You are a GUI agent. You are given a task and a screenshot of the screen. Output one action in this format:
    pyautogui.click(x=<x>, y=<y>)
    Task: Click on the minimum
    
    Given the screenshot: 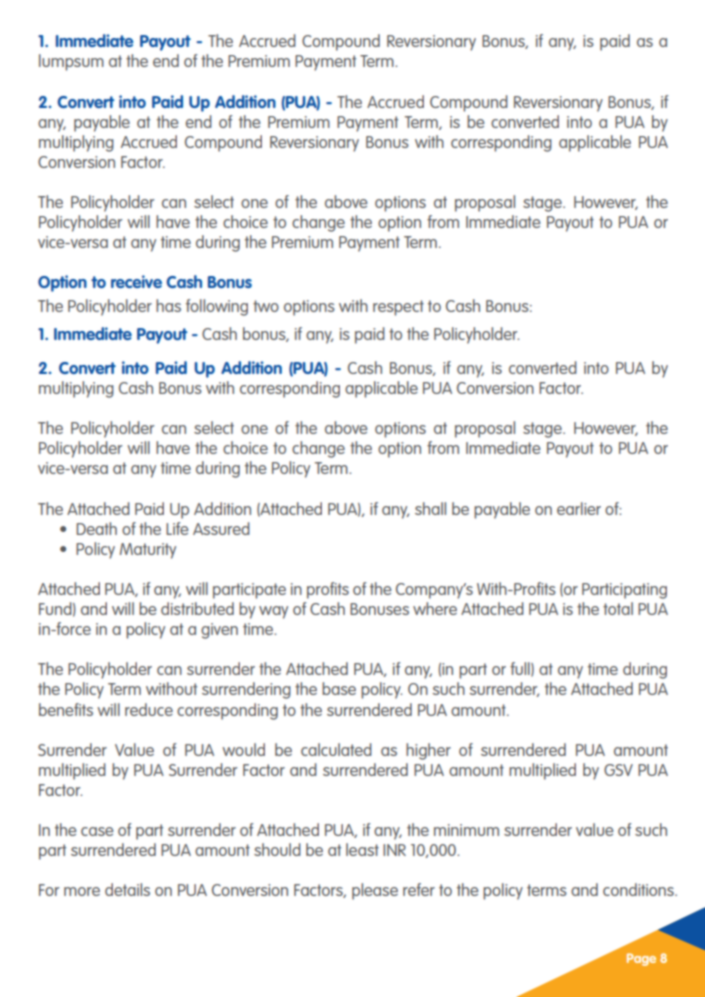 What is the action you would take?
    pyautogui.click(x=466, y=830)
